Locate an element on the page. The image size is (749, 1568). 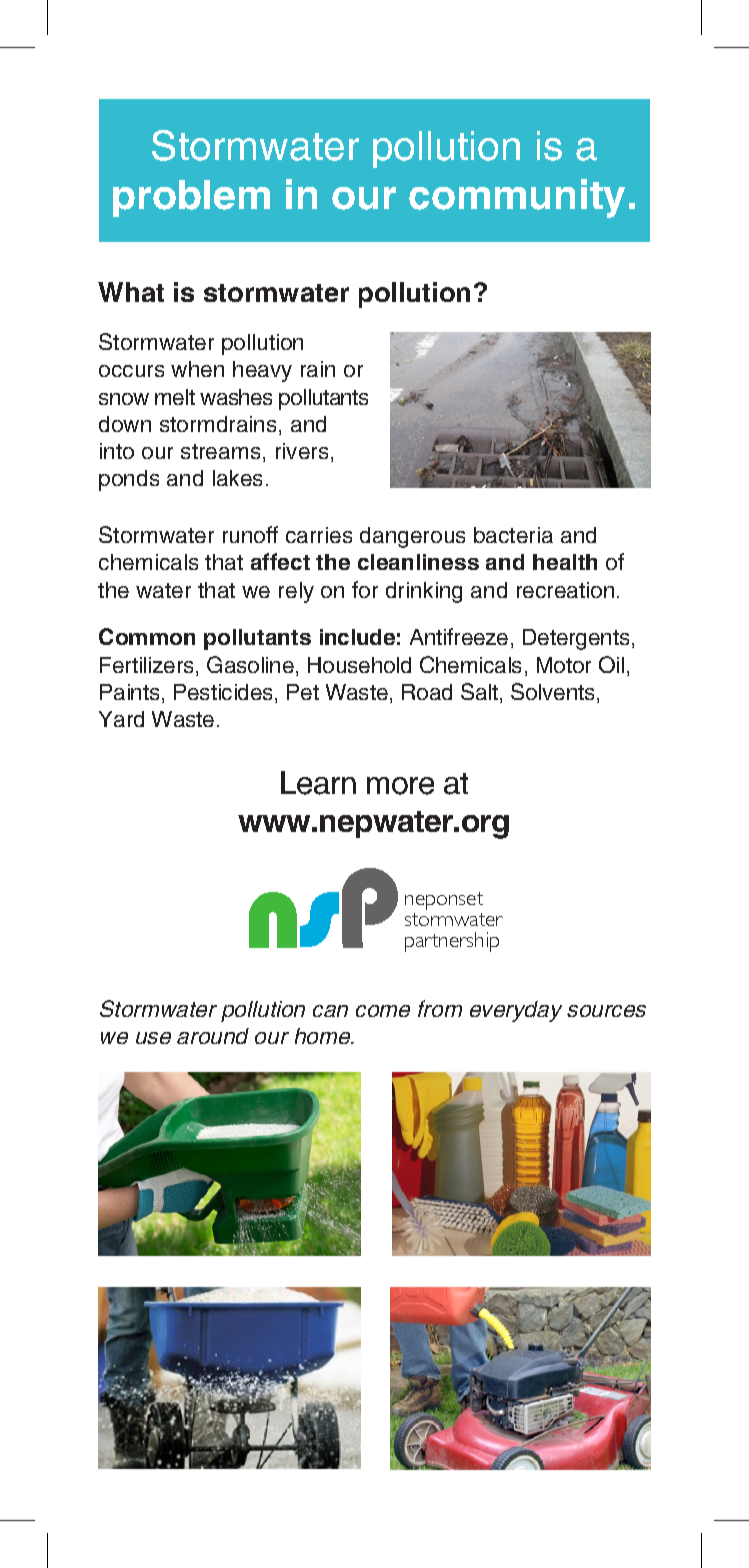
for is located at coordinates (365, 589).
